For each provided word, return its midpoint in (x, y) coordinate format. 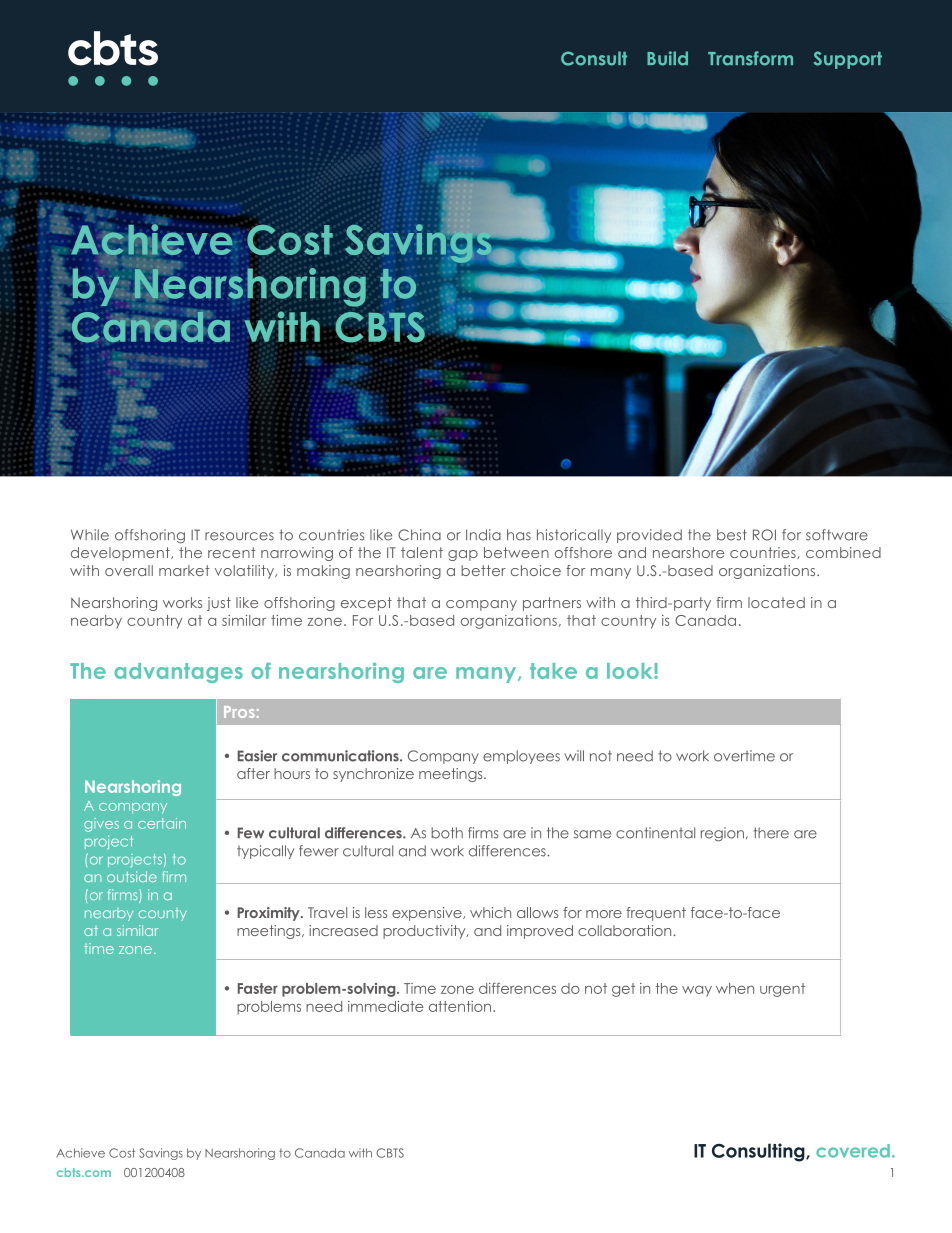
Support (848, 60)
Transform (750, 58)
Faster (258, 988)
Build (667, 58)
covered (853, 1151)
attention (461, 1006)
